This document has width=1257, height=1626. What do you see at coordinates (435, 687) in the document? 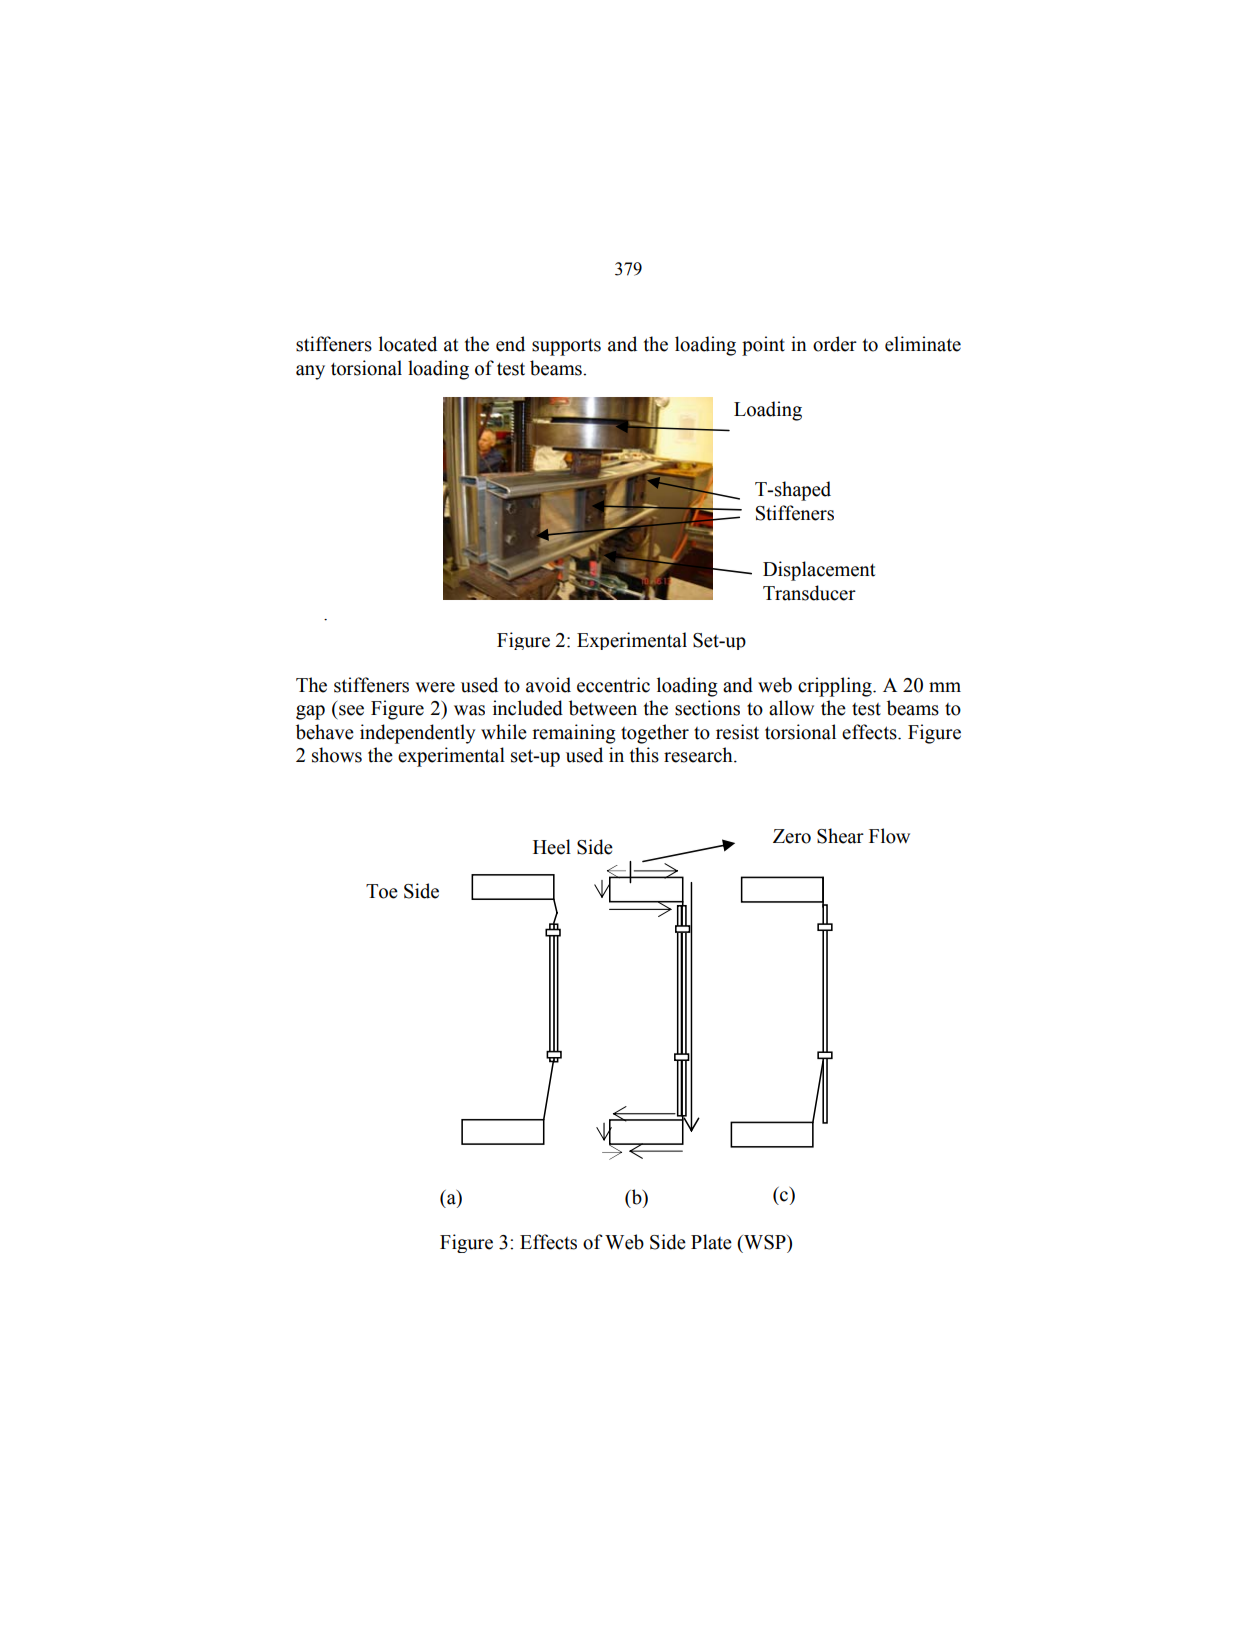
I see `were` at bounding box center [435, 687].
